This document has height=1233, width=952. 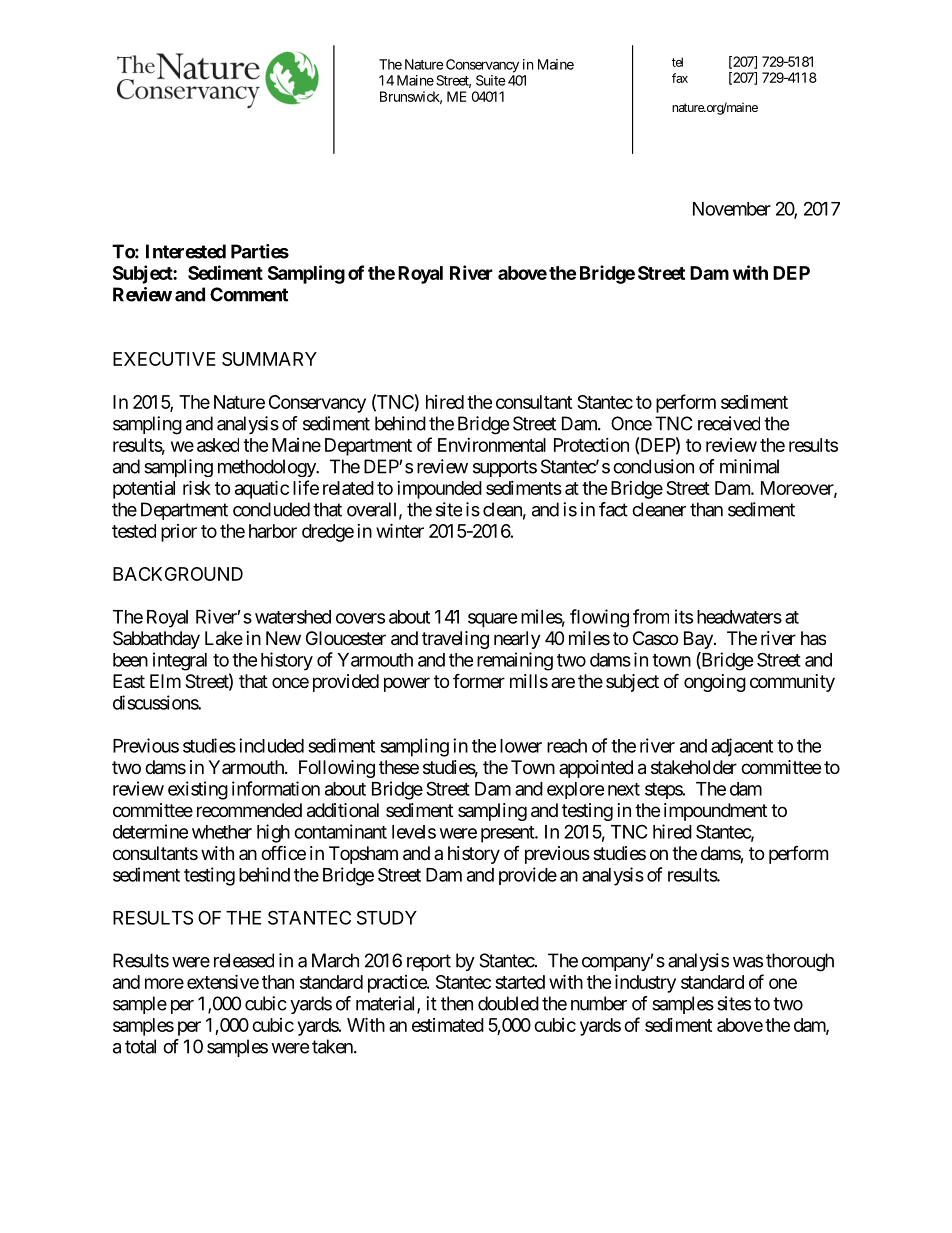 What do you see at coordinates (186, 251) in the document?
I see `Interested` at bounding box center [186, 251].
